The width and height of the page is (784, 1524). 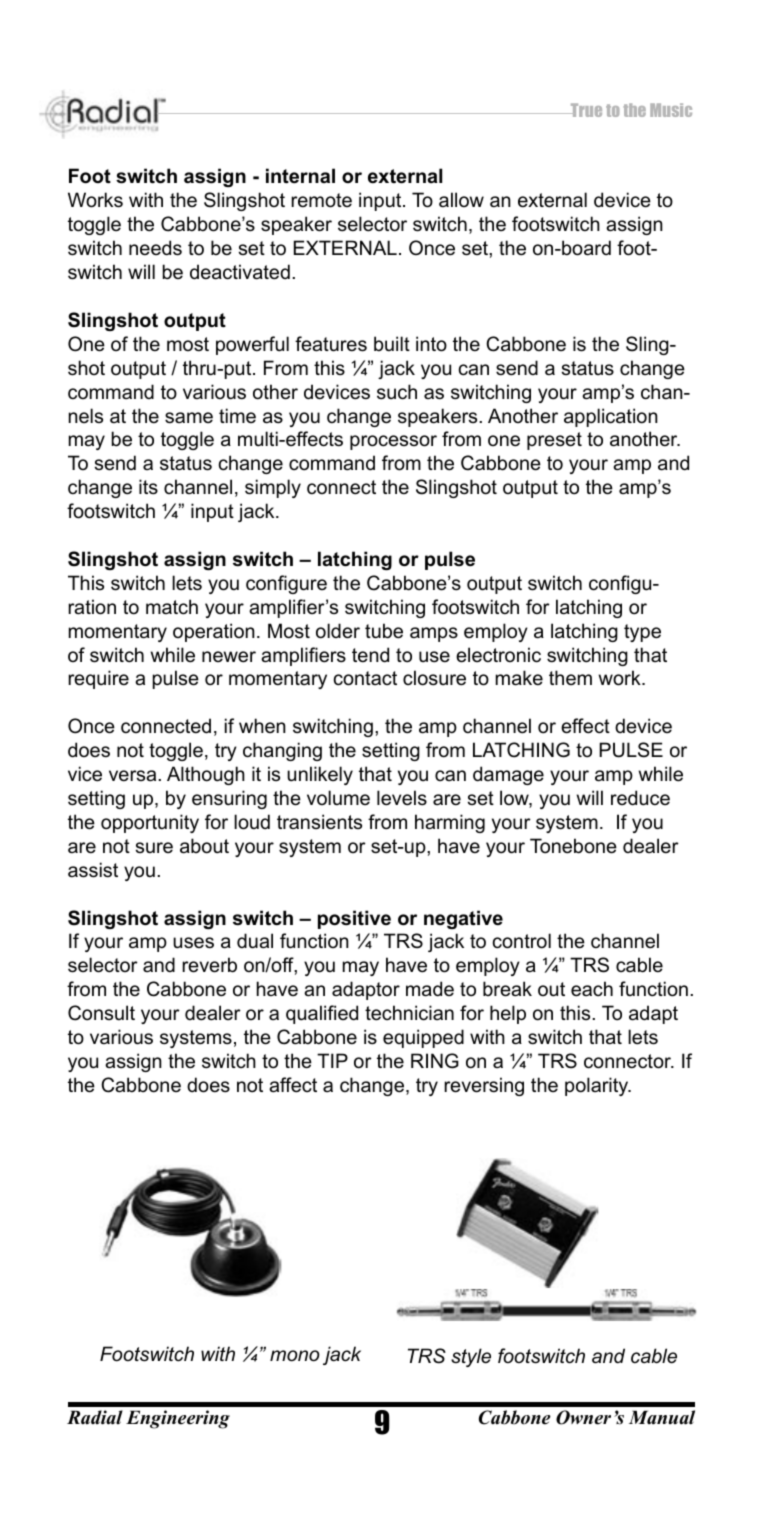 I want to click on remote, so click(x=321, y=200).
